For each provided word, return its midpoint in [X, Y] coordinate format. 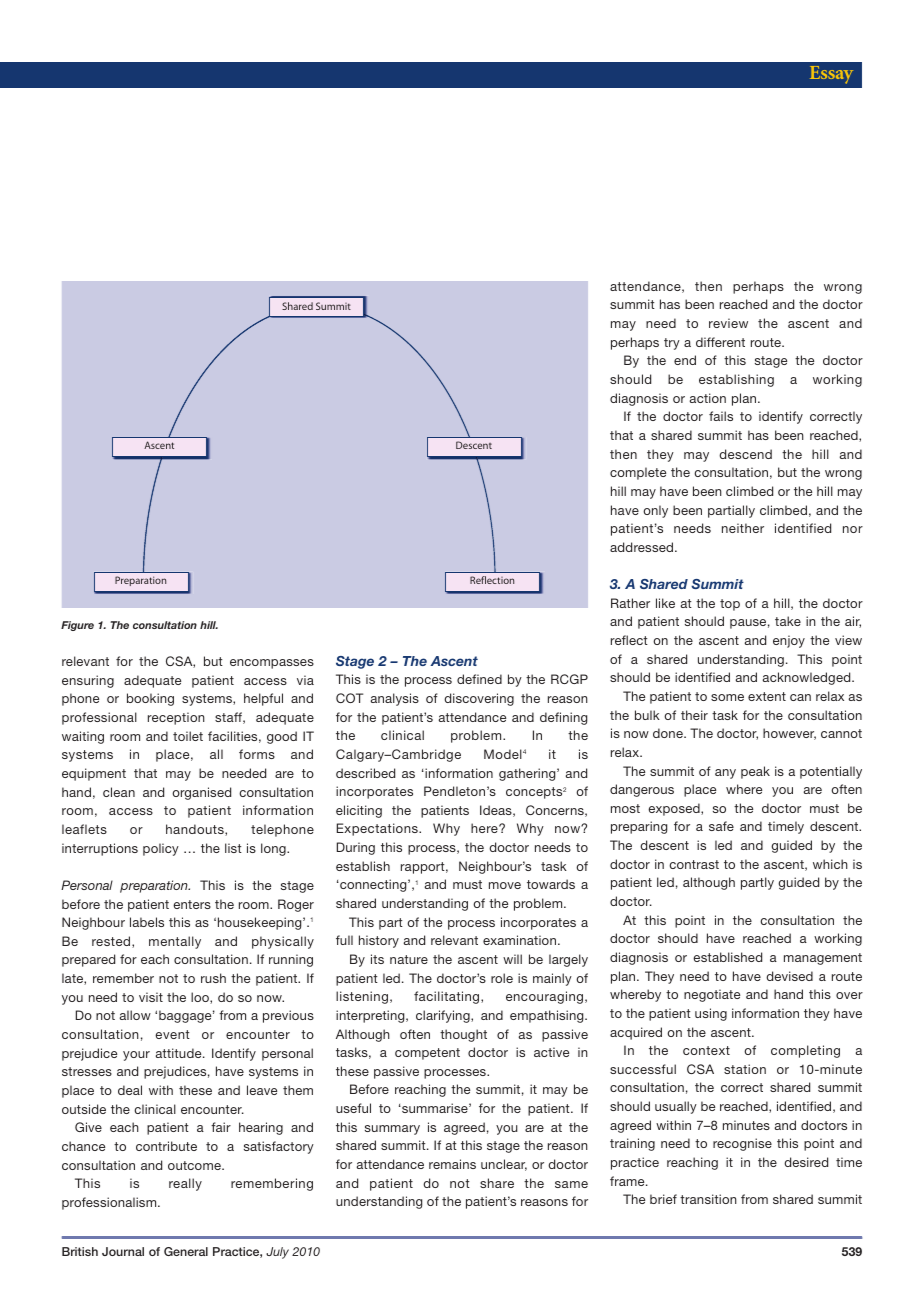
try [672, 344]
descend [745, 454]
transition [708, 1199]
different [720, 342]
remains [452, 1164]
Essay [831, 75]
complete [638, 473]
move [505, 885]
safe [721, 826]
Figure [77, 626]
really [185, 1184]
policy [161, 849]
